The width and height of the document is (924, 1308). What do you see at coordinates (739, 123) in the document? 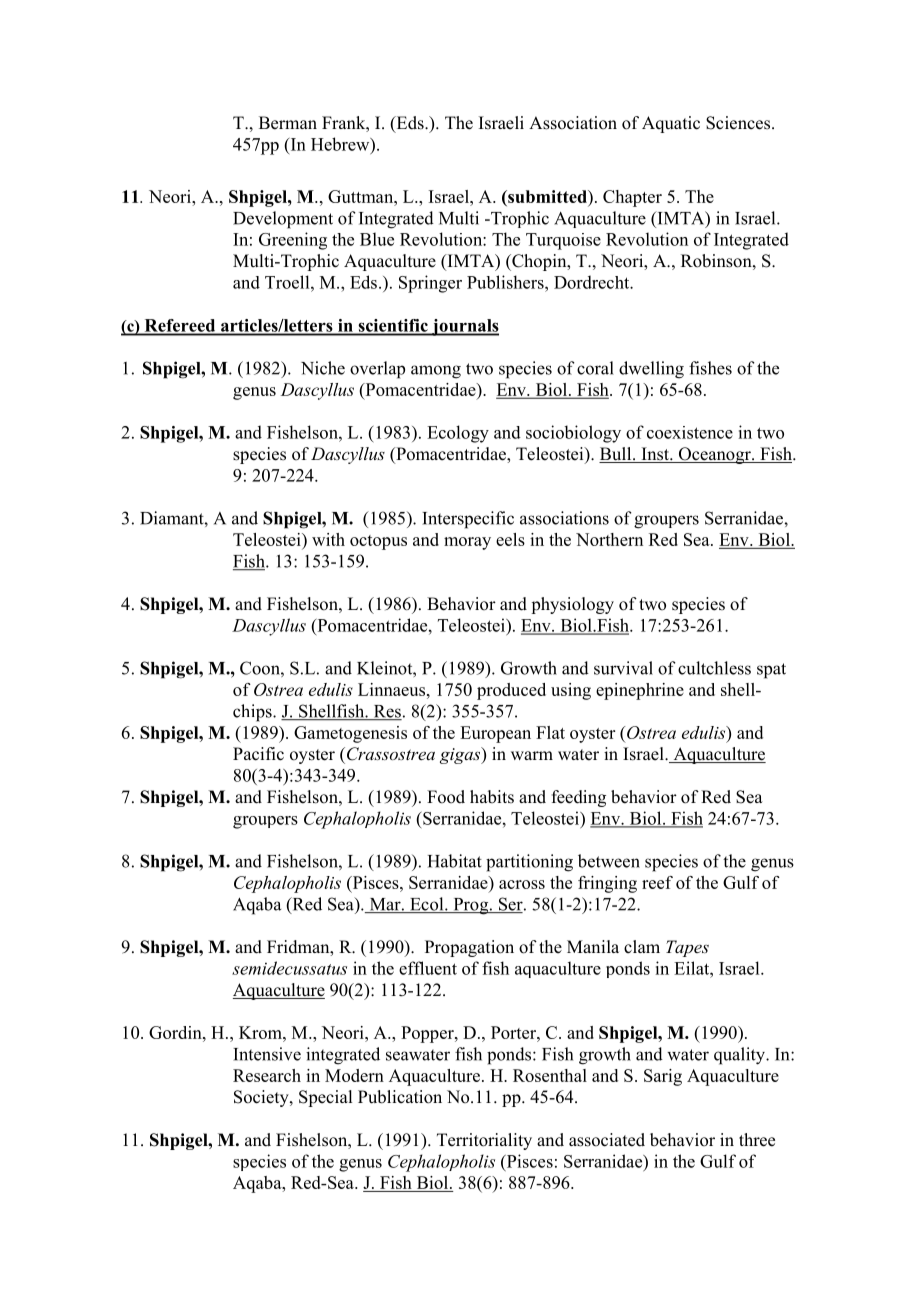
I see `Sciences` at bounding box center [739, 123].
